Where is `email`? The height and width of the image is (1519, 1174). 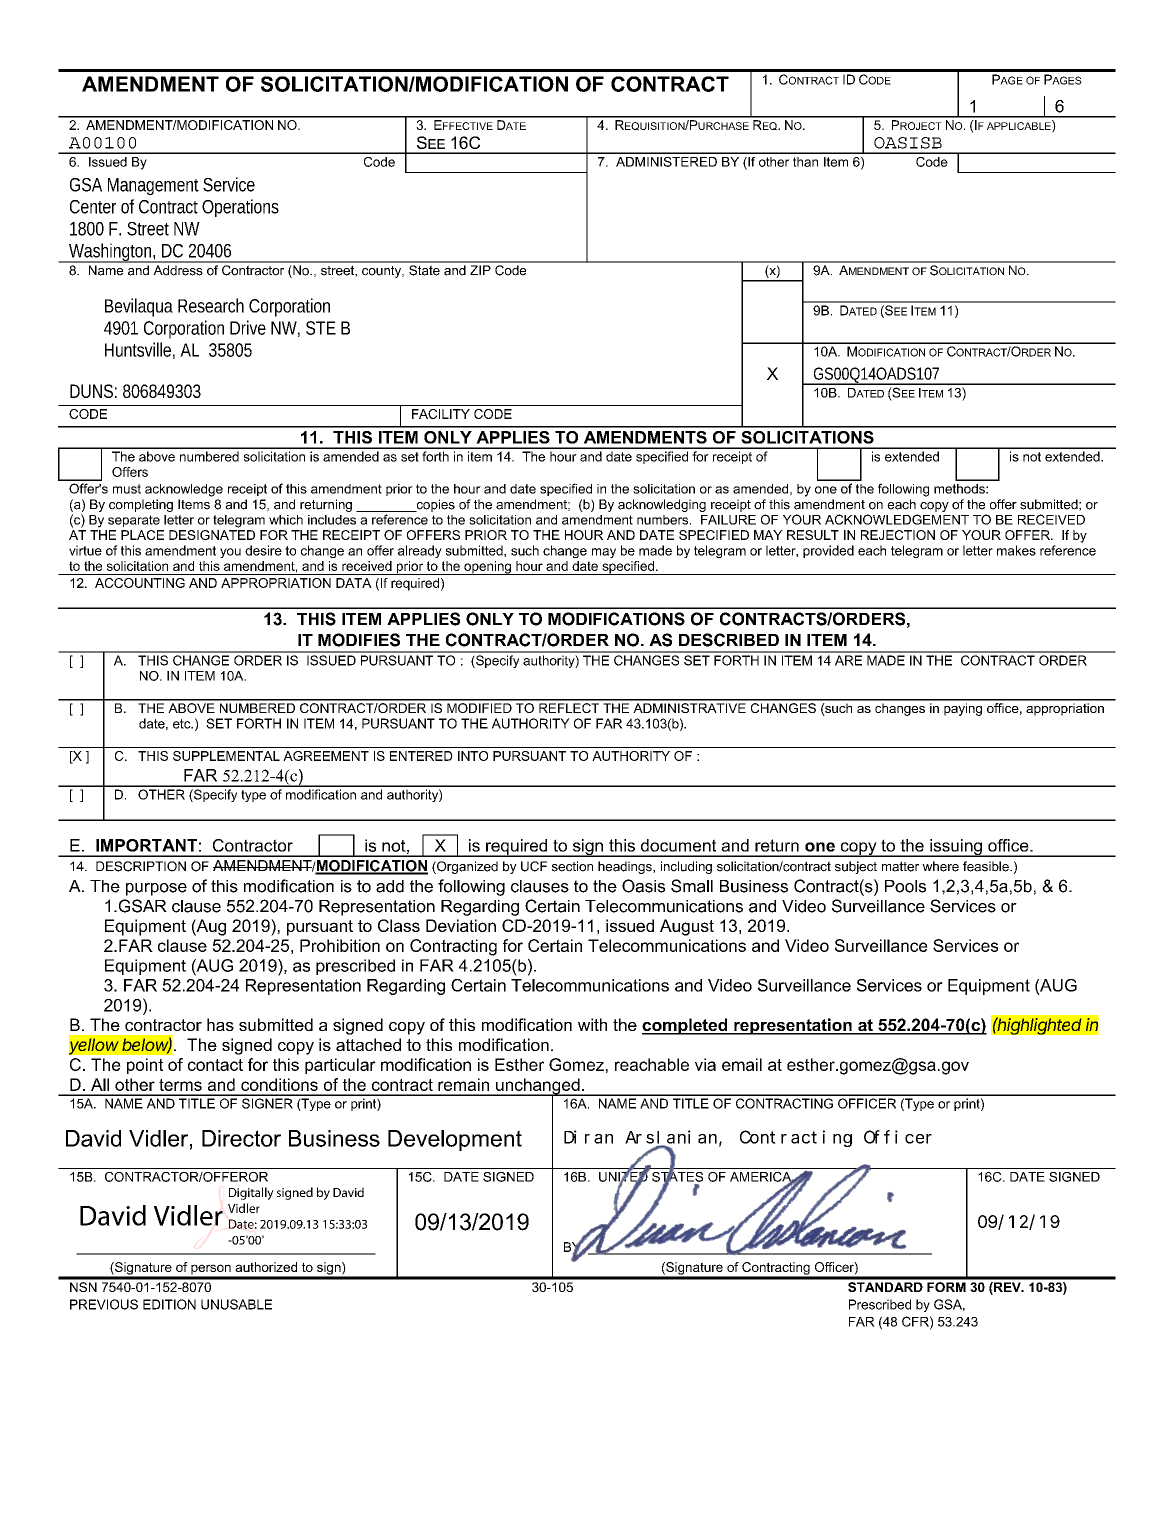 email is located at coordinates (742, 1064).
